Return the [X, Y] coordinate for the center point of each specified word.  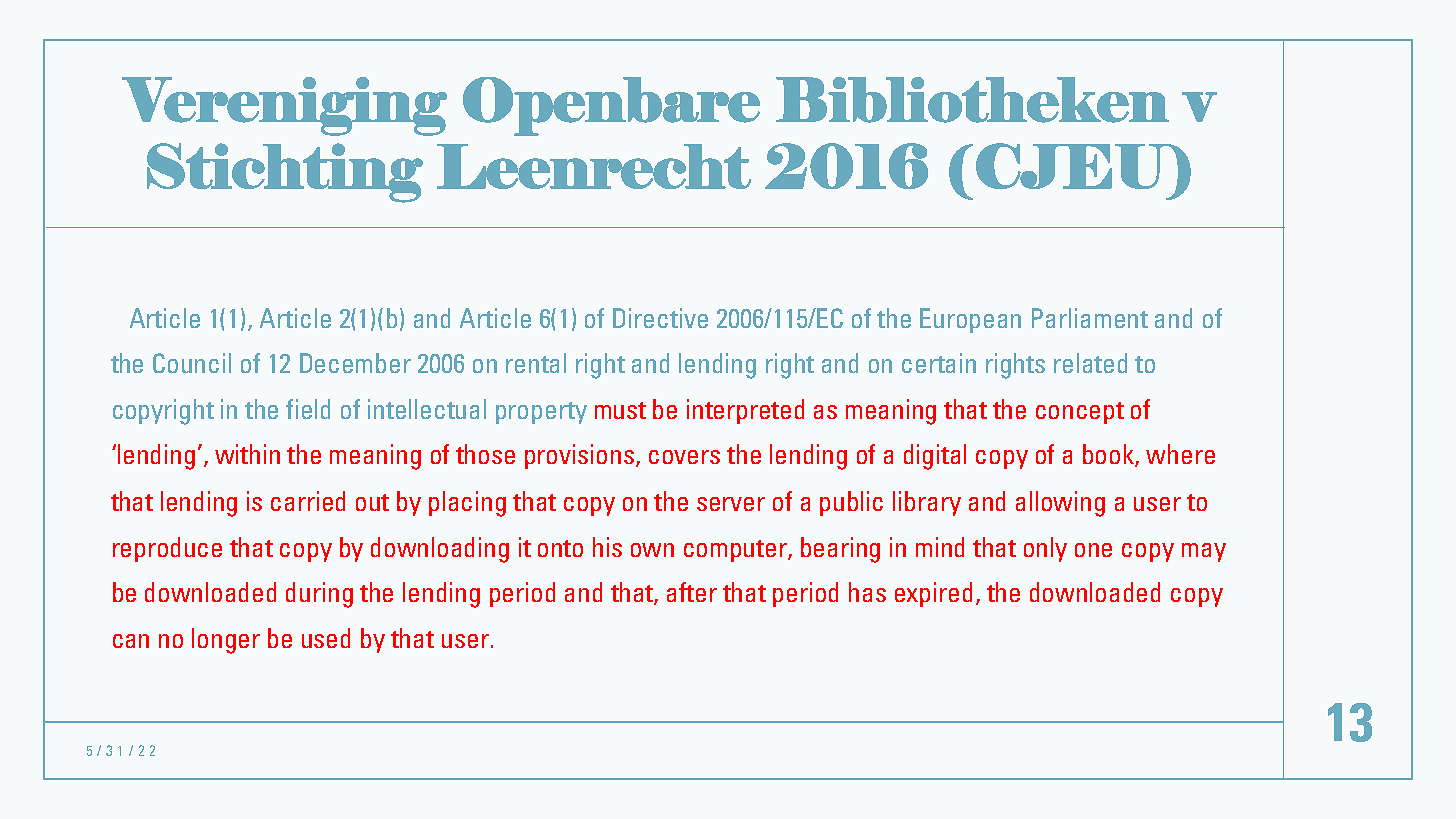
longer [226, 641]
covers [684, 457]
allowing [1060, 504]
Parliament [1090, 318]
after [692, 592]
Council [192, 363]
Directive [660, 318]
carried [308, 501]
